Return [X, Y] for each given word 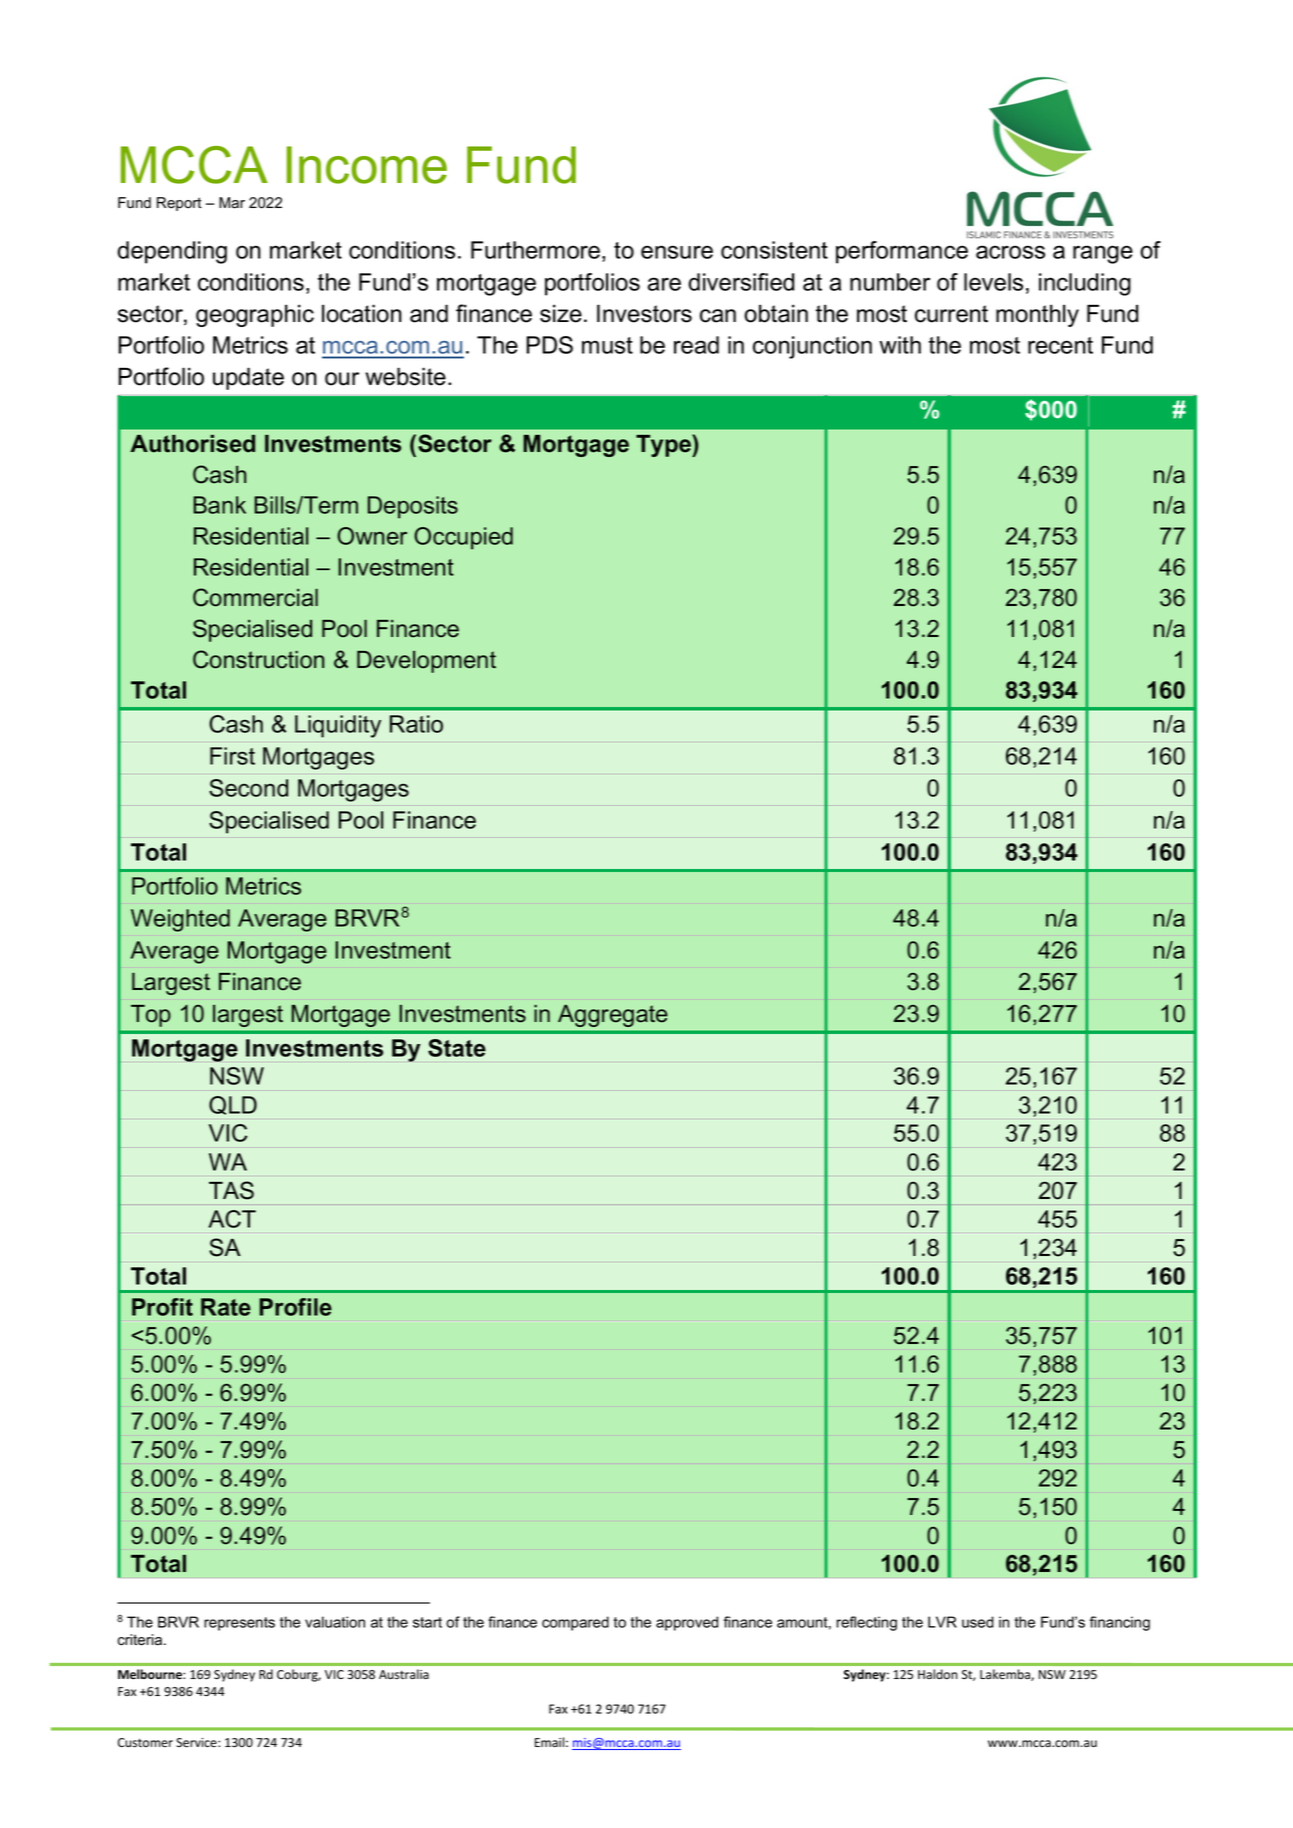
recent [1060, 345]
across [1010, 252]
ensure [677, 252]
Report [179, 204]
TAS [231, 1190]
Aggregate [612, 1016]
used [978, 1622]
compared [575, 1623]
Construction [258, 659]
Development [426, 662]
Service [197, 1743]
